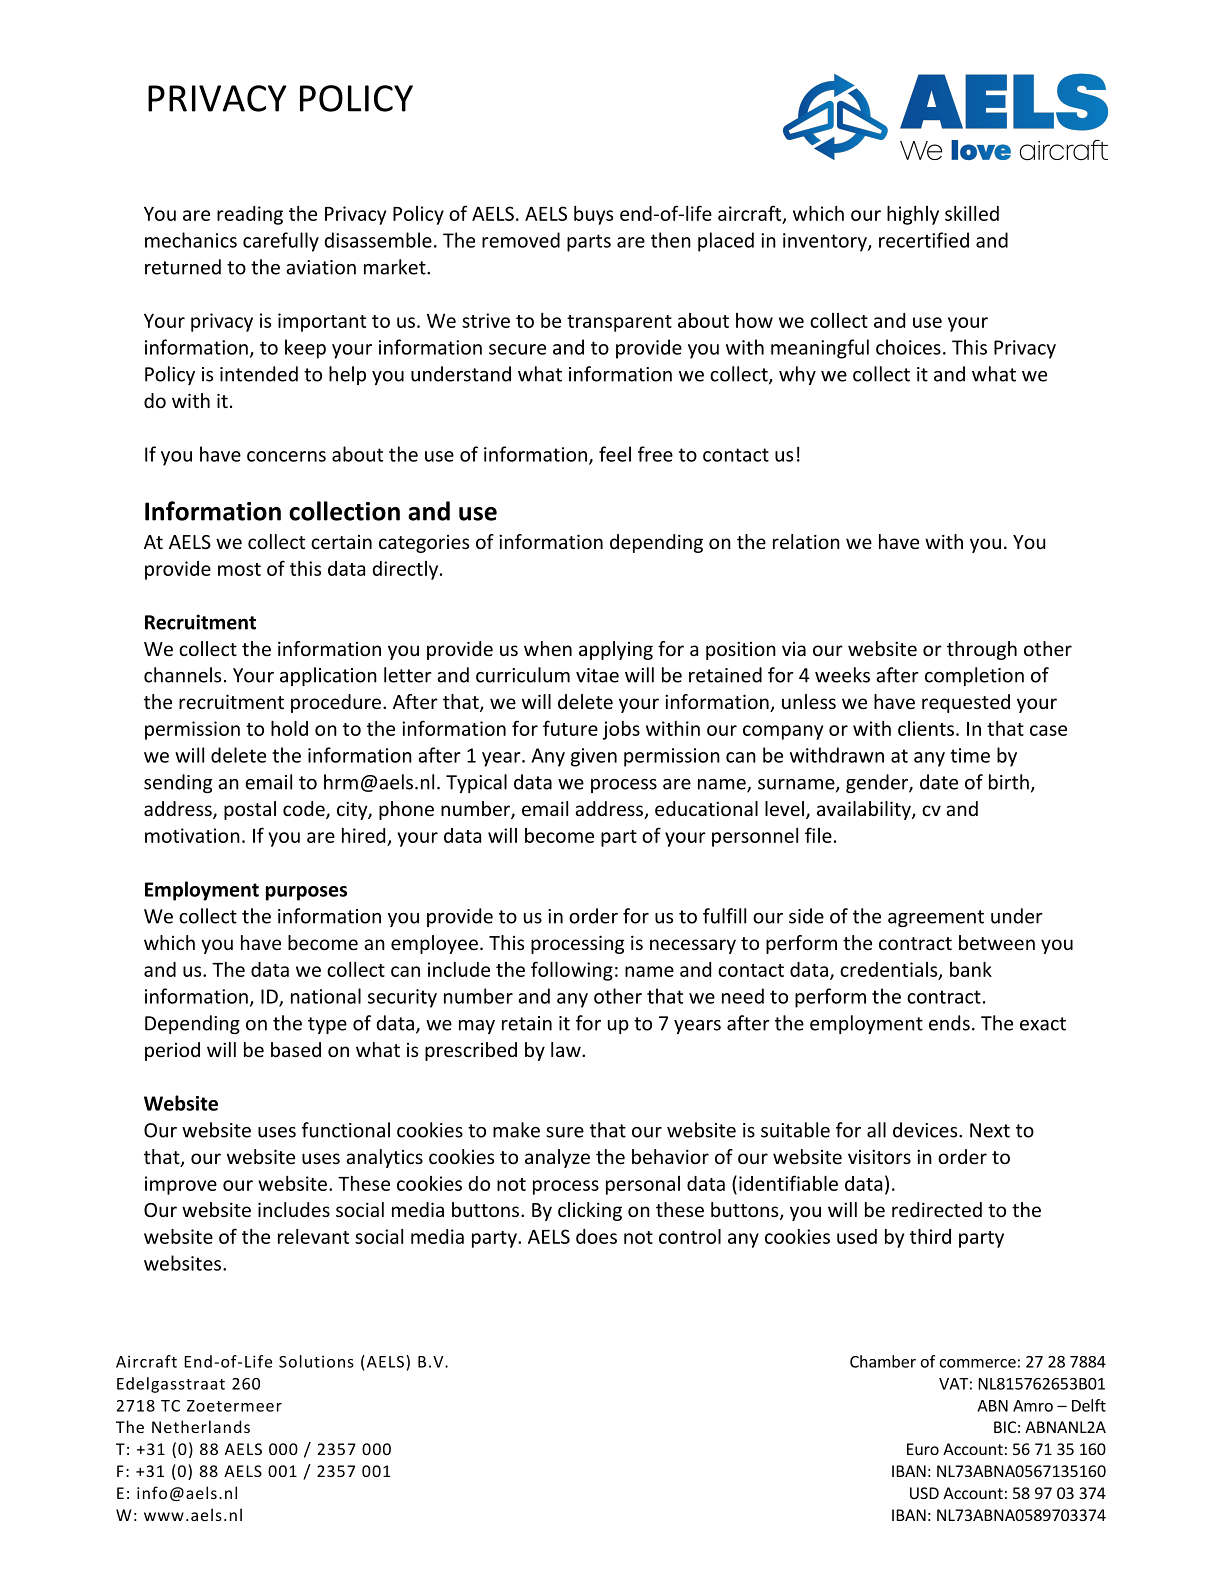 This screenshot has height=1577, width=1219. What do you see at coordinates (883, 1361) in the screenshot?
I see `Chamber` at bounding box center [883, 1361].
